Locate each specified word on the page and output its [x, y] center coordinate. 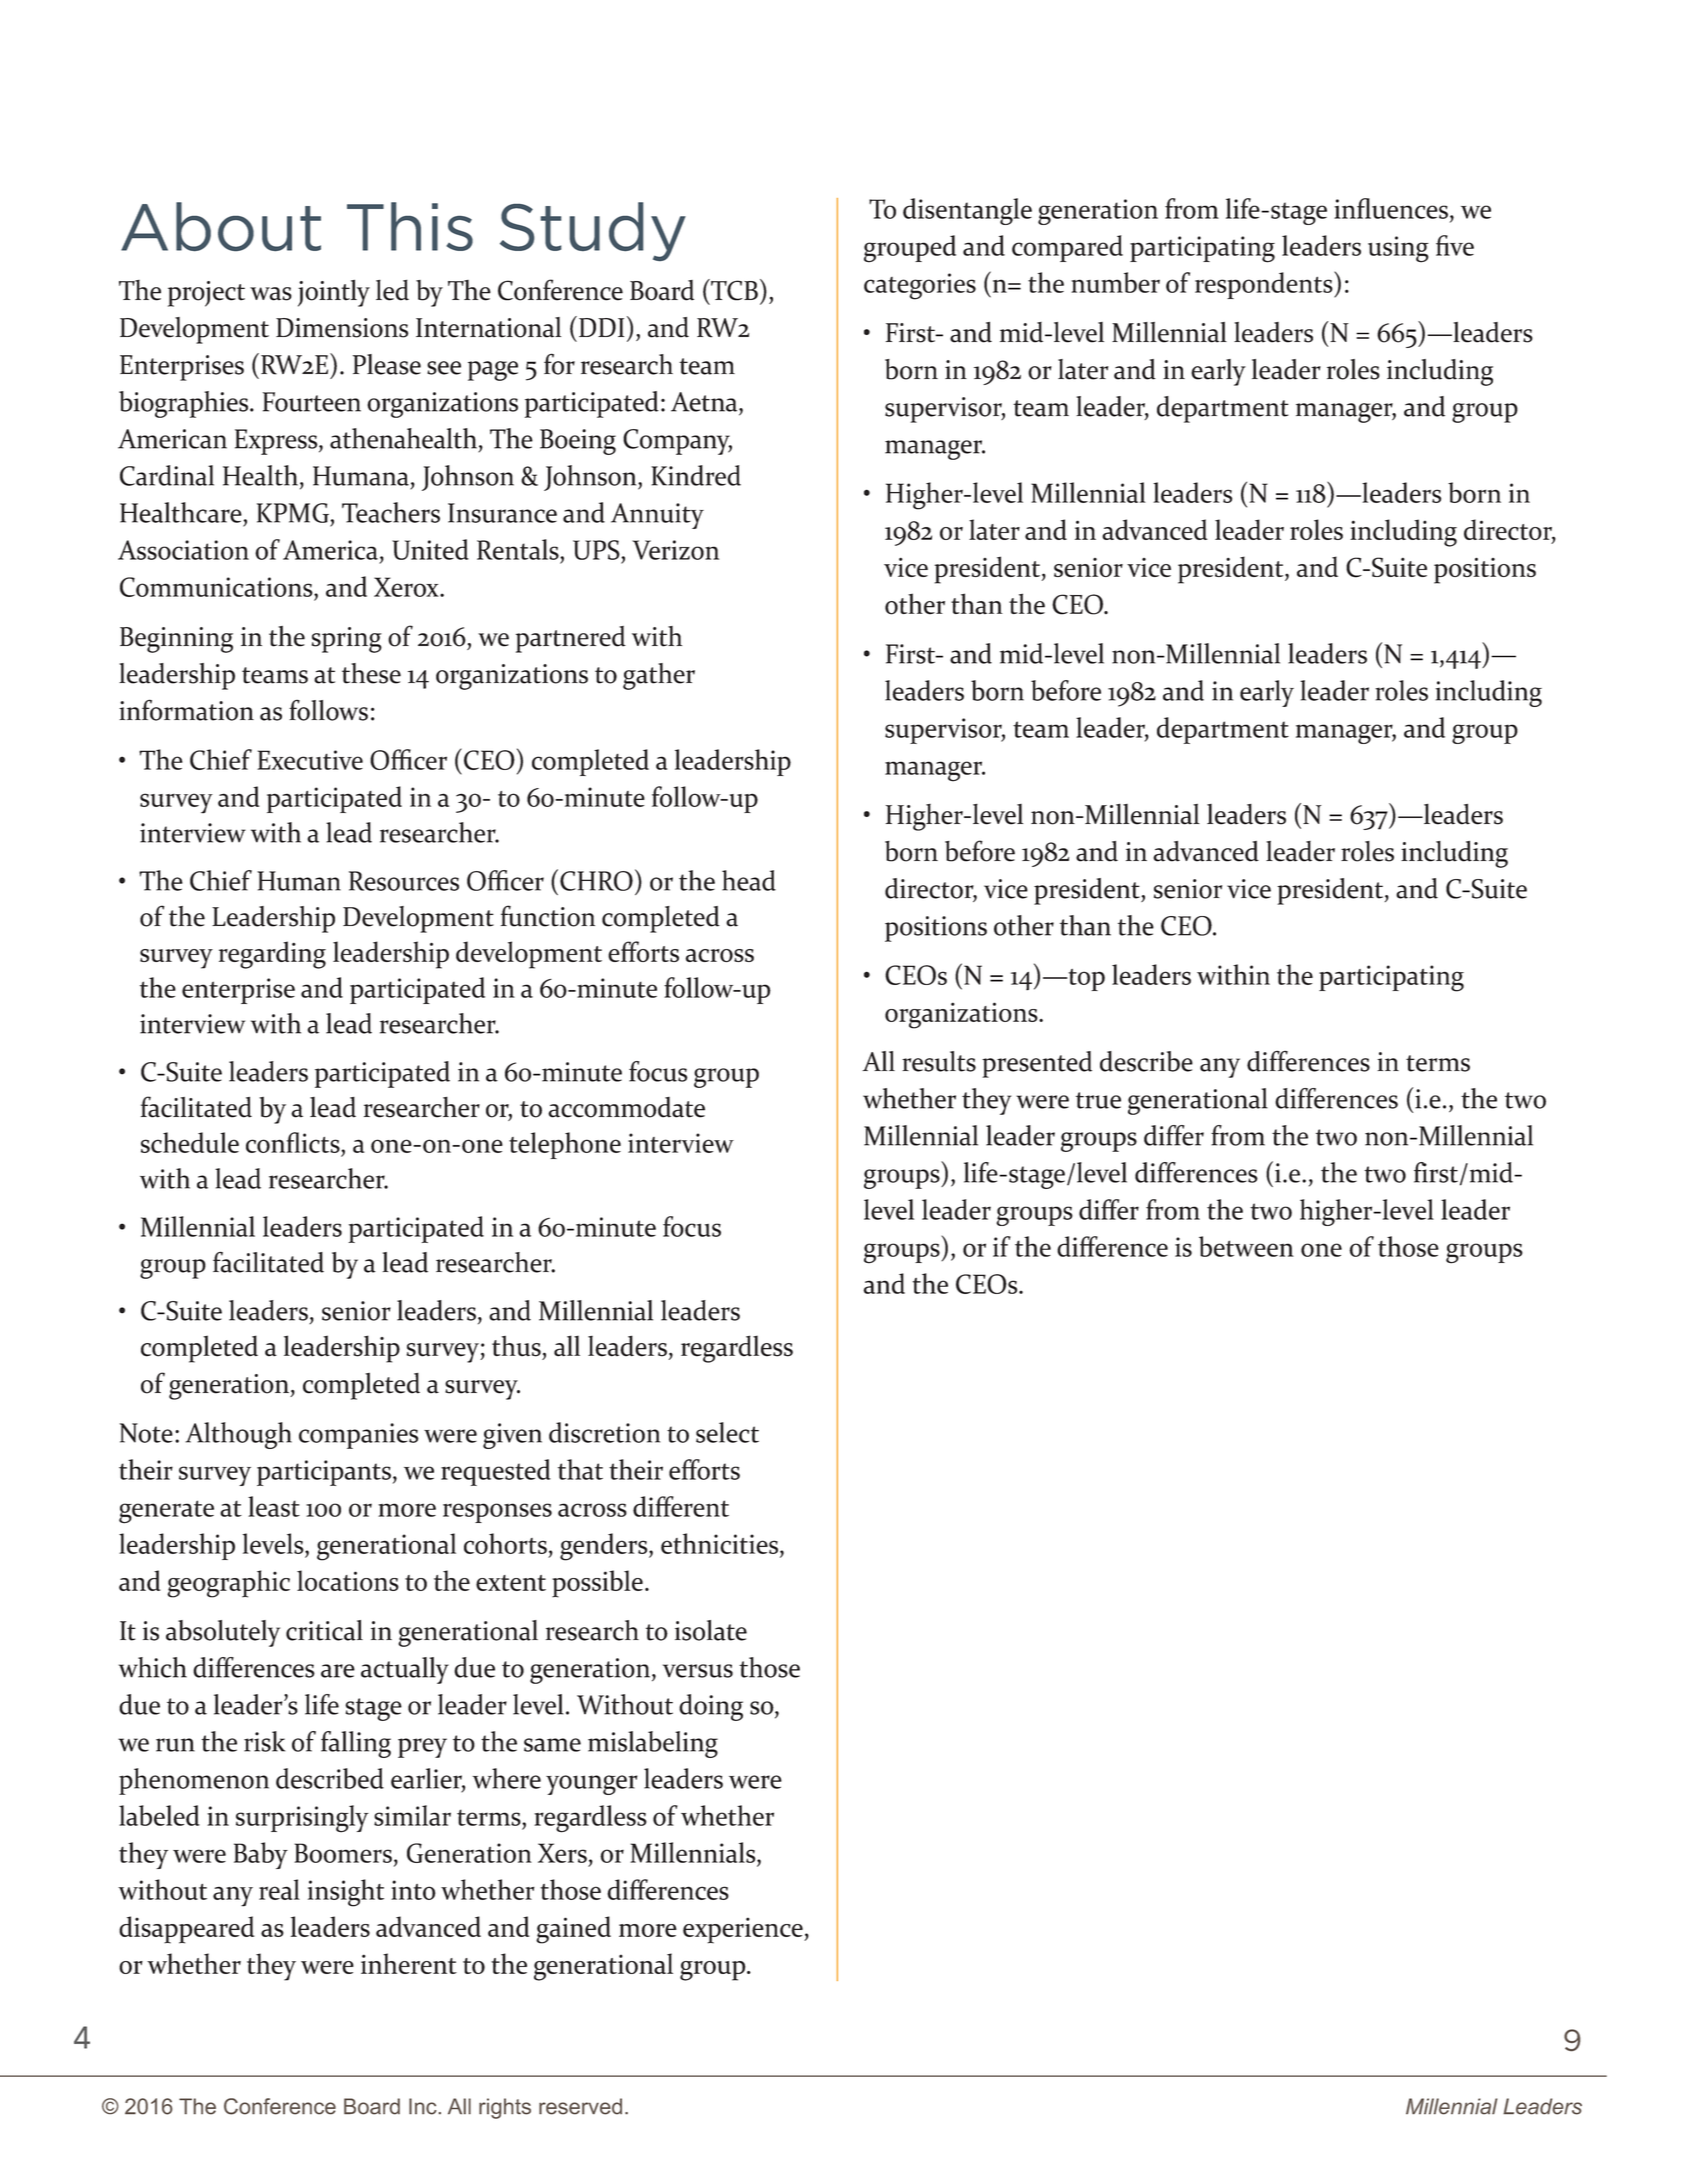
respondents [1265, 285]
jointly [334, 293]
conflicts [294, 1142]
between [1246, 1246]
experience [744, 1930]
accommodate [626, 1107]
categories [920, 286]
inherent [409, 1963]
